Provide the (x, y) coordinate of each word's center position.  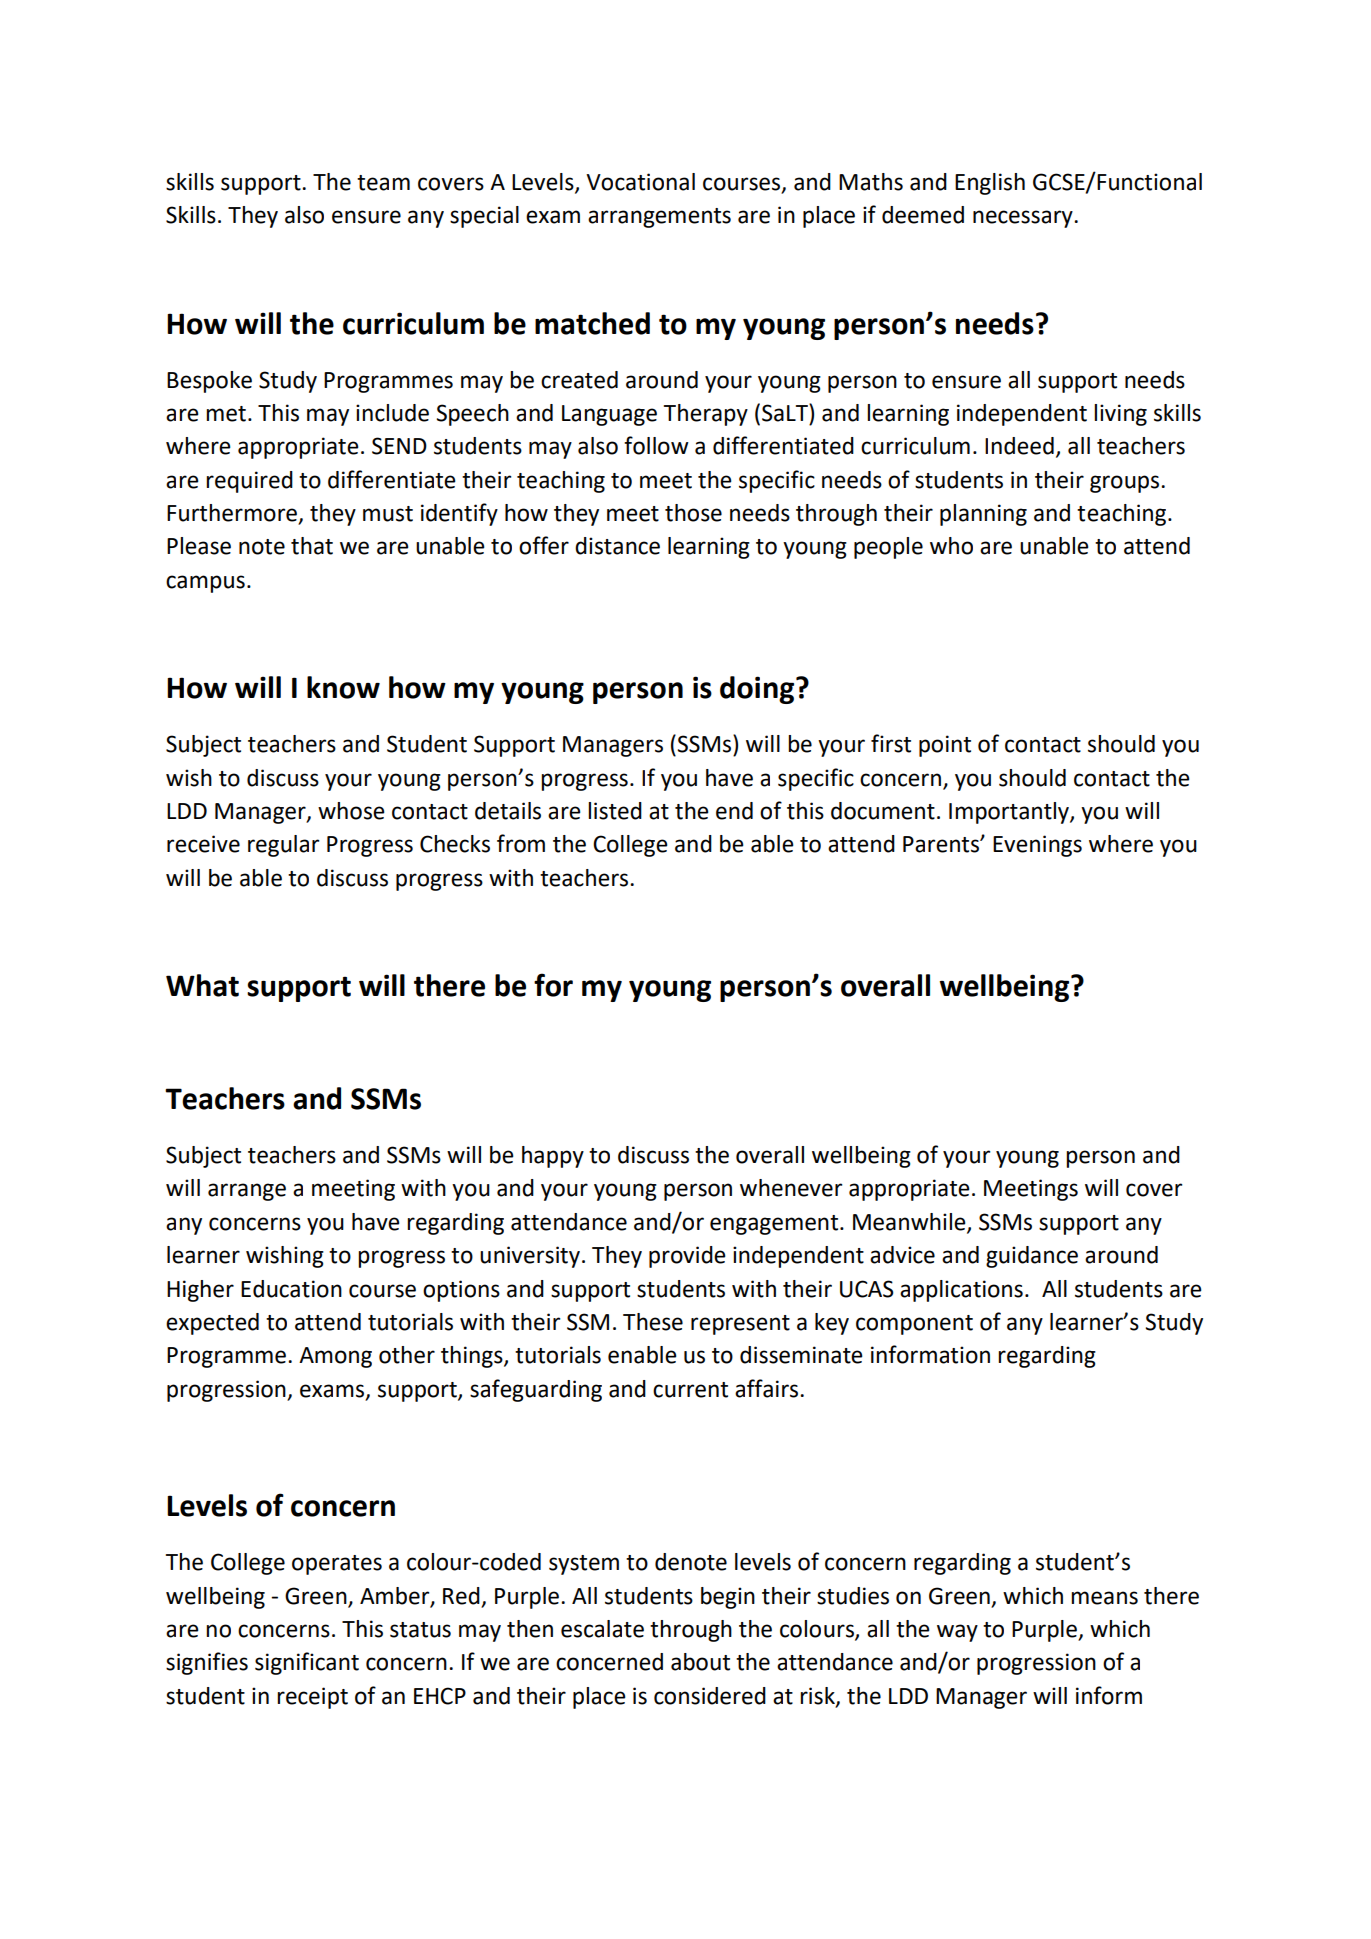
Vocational (640, 182)
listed (615, 811)
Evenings (1037, 846)
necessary (1024, 219)
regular (283, 846)
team (383, 183)
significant (307, 1663)
